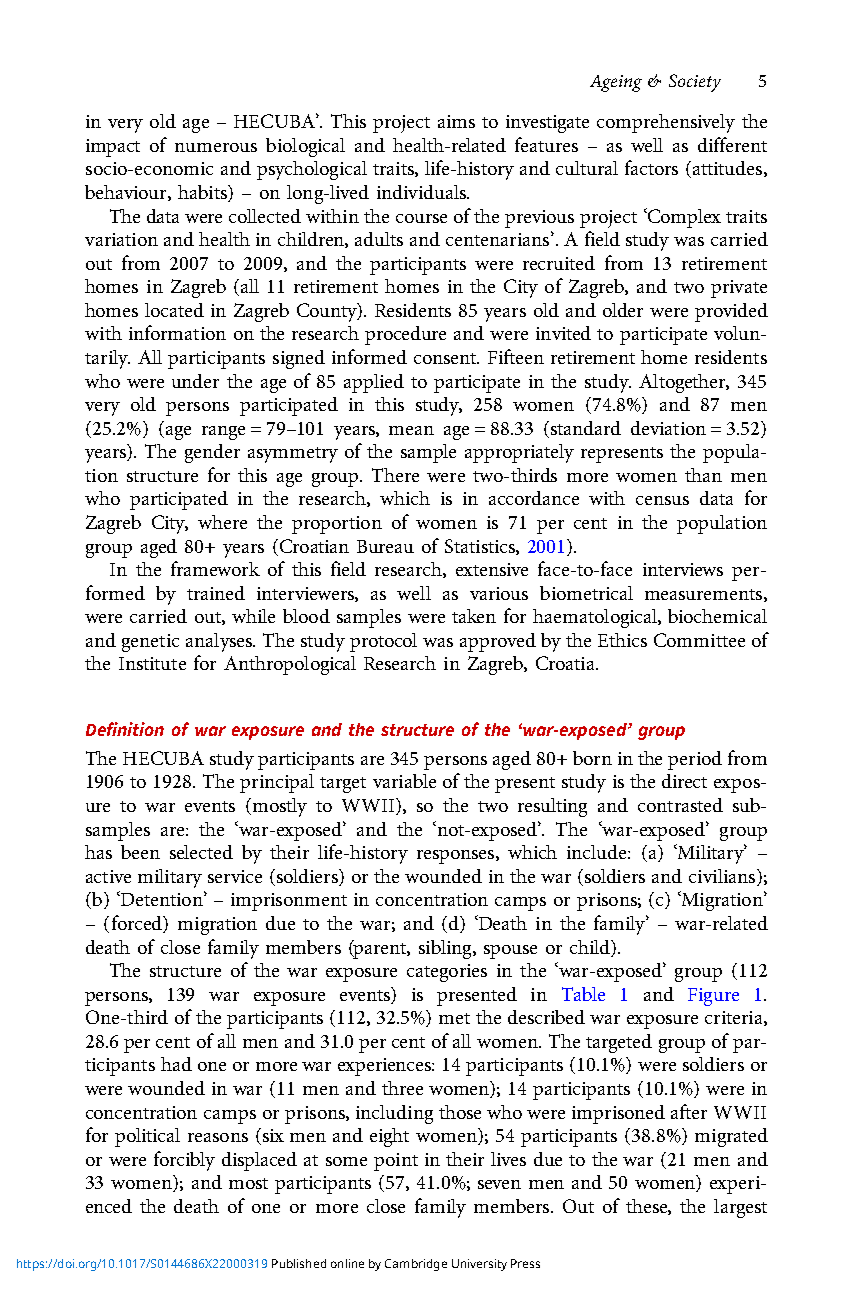  What do you see at coordinates (383, 642) in the screenshot?
I see `protocol` at bounding box center [383, 642].
